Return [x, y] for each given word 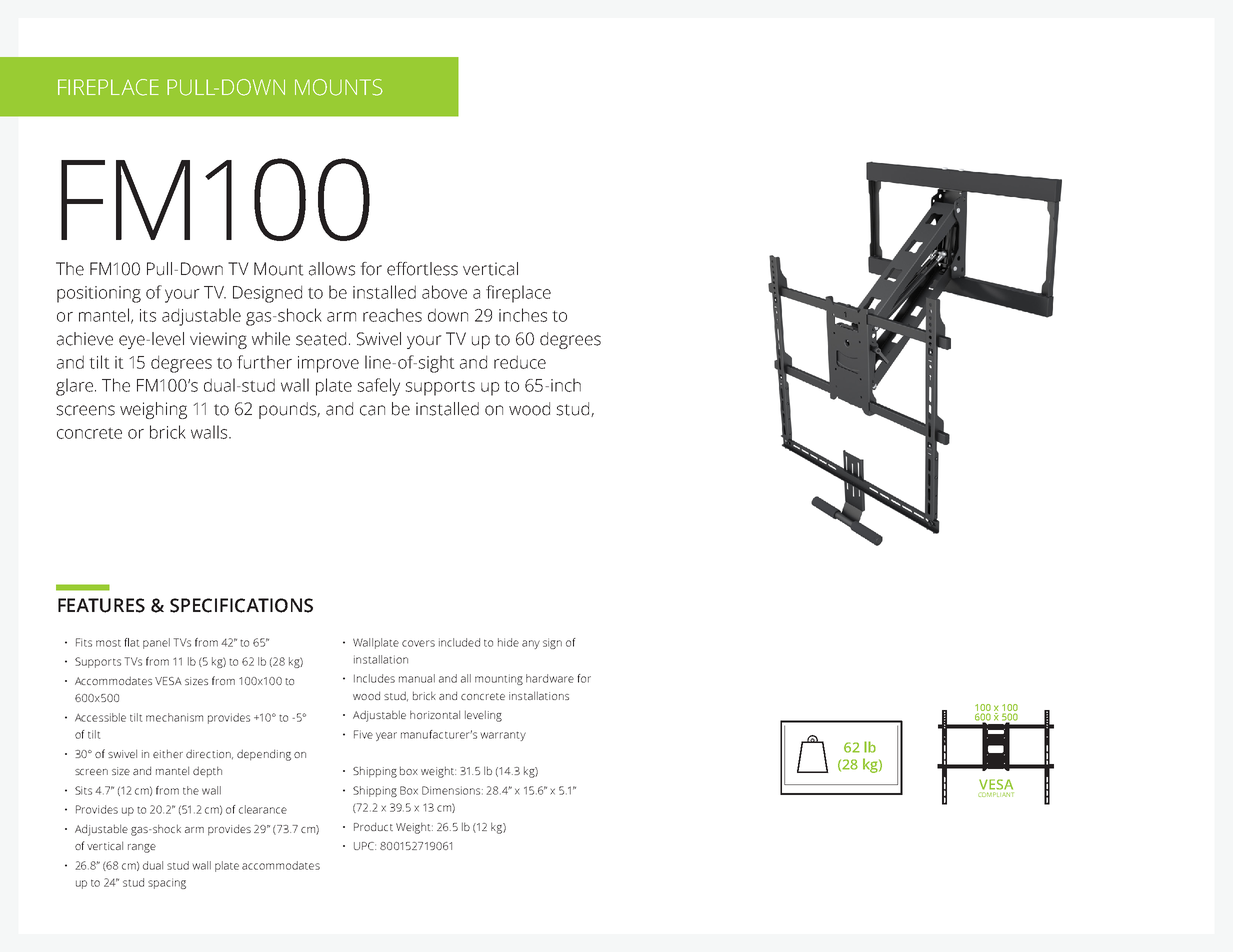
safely [378, 387]
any [531, 644]
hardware [550, 678]
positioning [99, 294]
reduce [520, 362]
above [444, 292]
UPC [365, 846]
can [372, 410]
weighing [153, 410]
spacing [167, 883]
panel [156, 643]
